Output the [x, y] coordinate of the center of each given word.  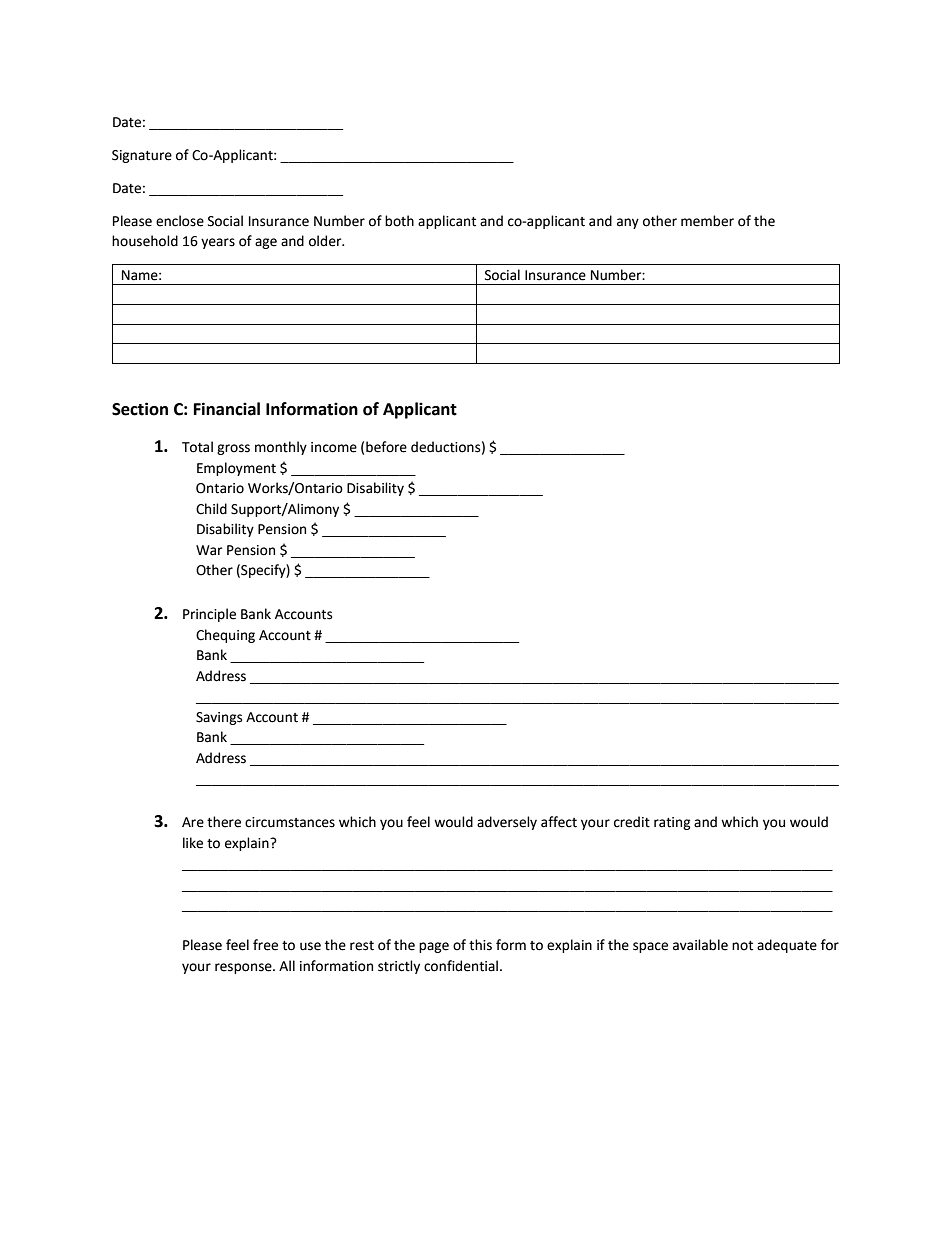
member [707, 221]
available [700, 945]
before [386, 447]
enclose [180, 221]
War [209, 550]
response [244, 968]
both [399, 221]
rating [672, 823]
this [480, 945]
